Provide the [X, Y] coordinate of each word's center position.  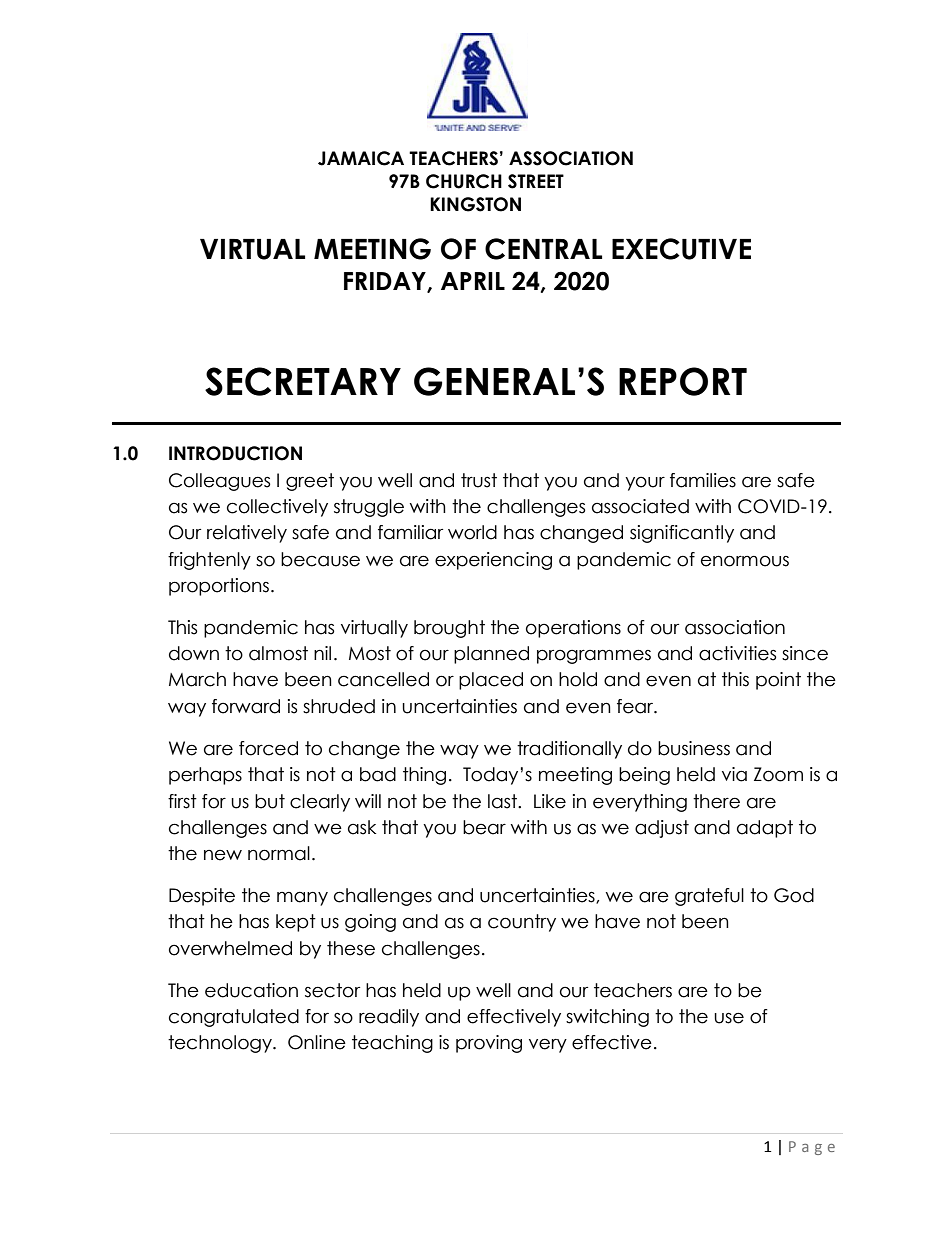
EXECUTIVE [681, 249]
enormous [745, 561]
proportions [220, 587]
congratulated [234, 1018]
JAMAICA [361, 158]
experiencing [493, 561]
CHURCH [464, 181]
